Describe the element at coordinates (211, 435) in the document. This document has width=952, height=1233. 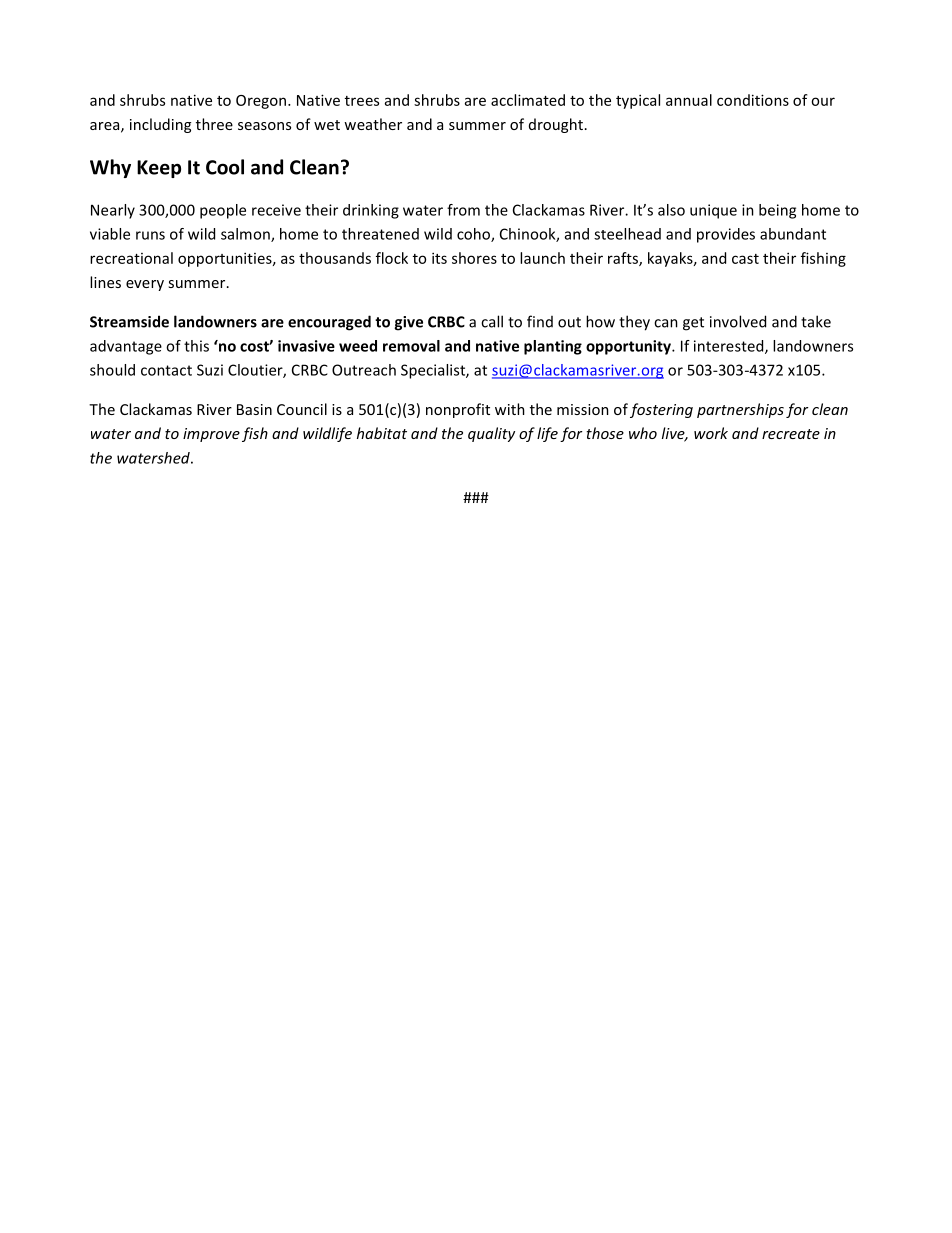
I see `improve` at that location.
